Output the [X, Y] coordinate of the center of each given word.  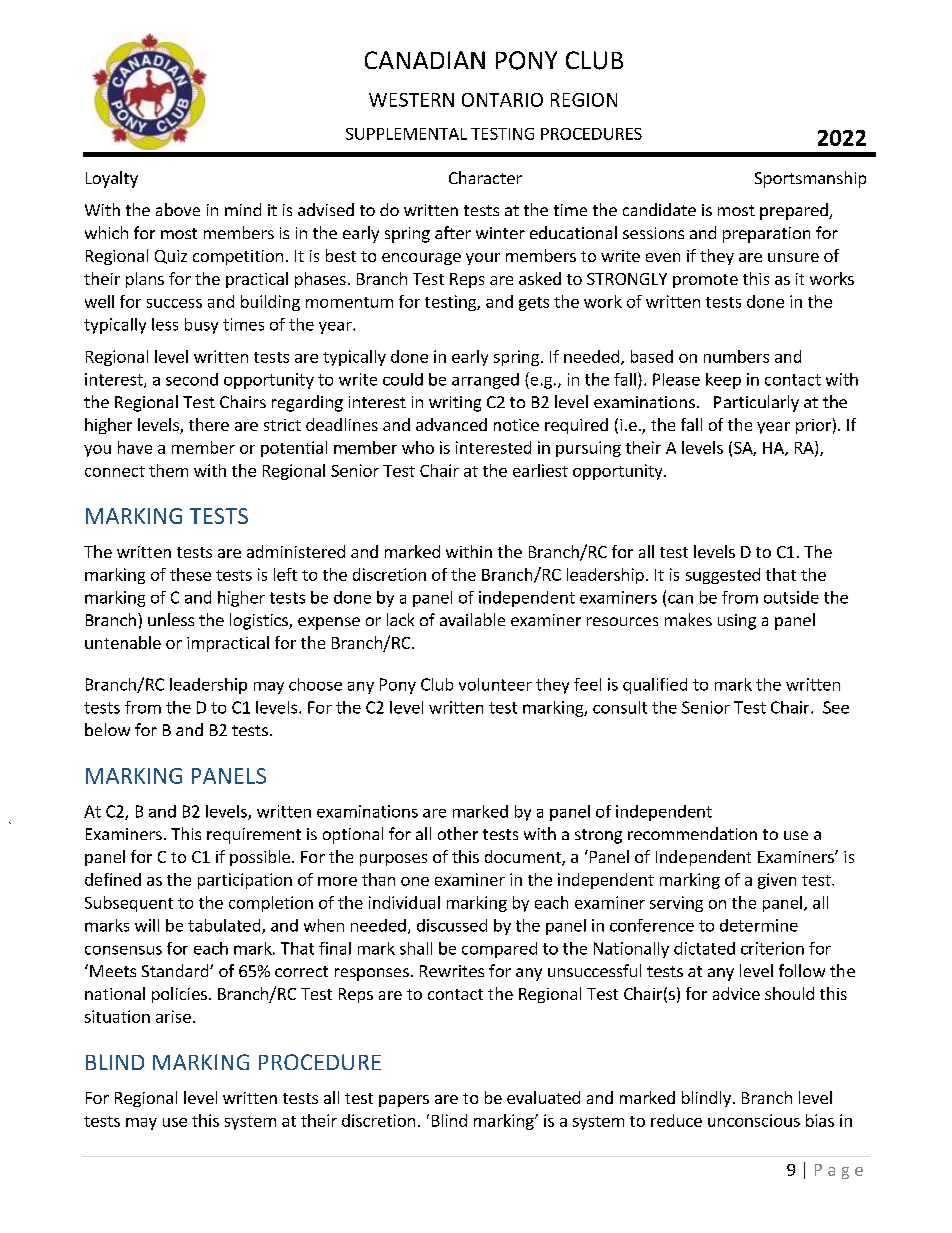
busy [201, 326]
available [472, 619]
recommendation [692, 833]
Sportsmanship [810, 179]
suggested [723, 576]
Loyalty [112, 179]
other [458, 833]
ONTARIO [502, 100]
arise [173, 1016]
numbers [736, 356]
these [190, 574]
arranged [485, 381]
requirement [254, 836]
